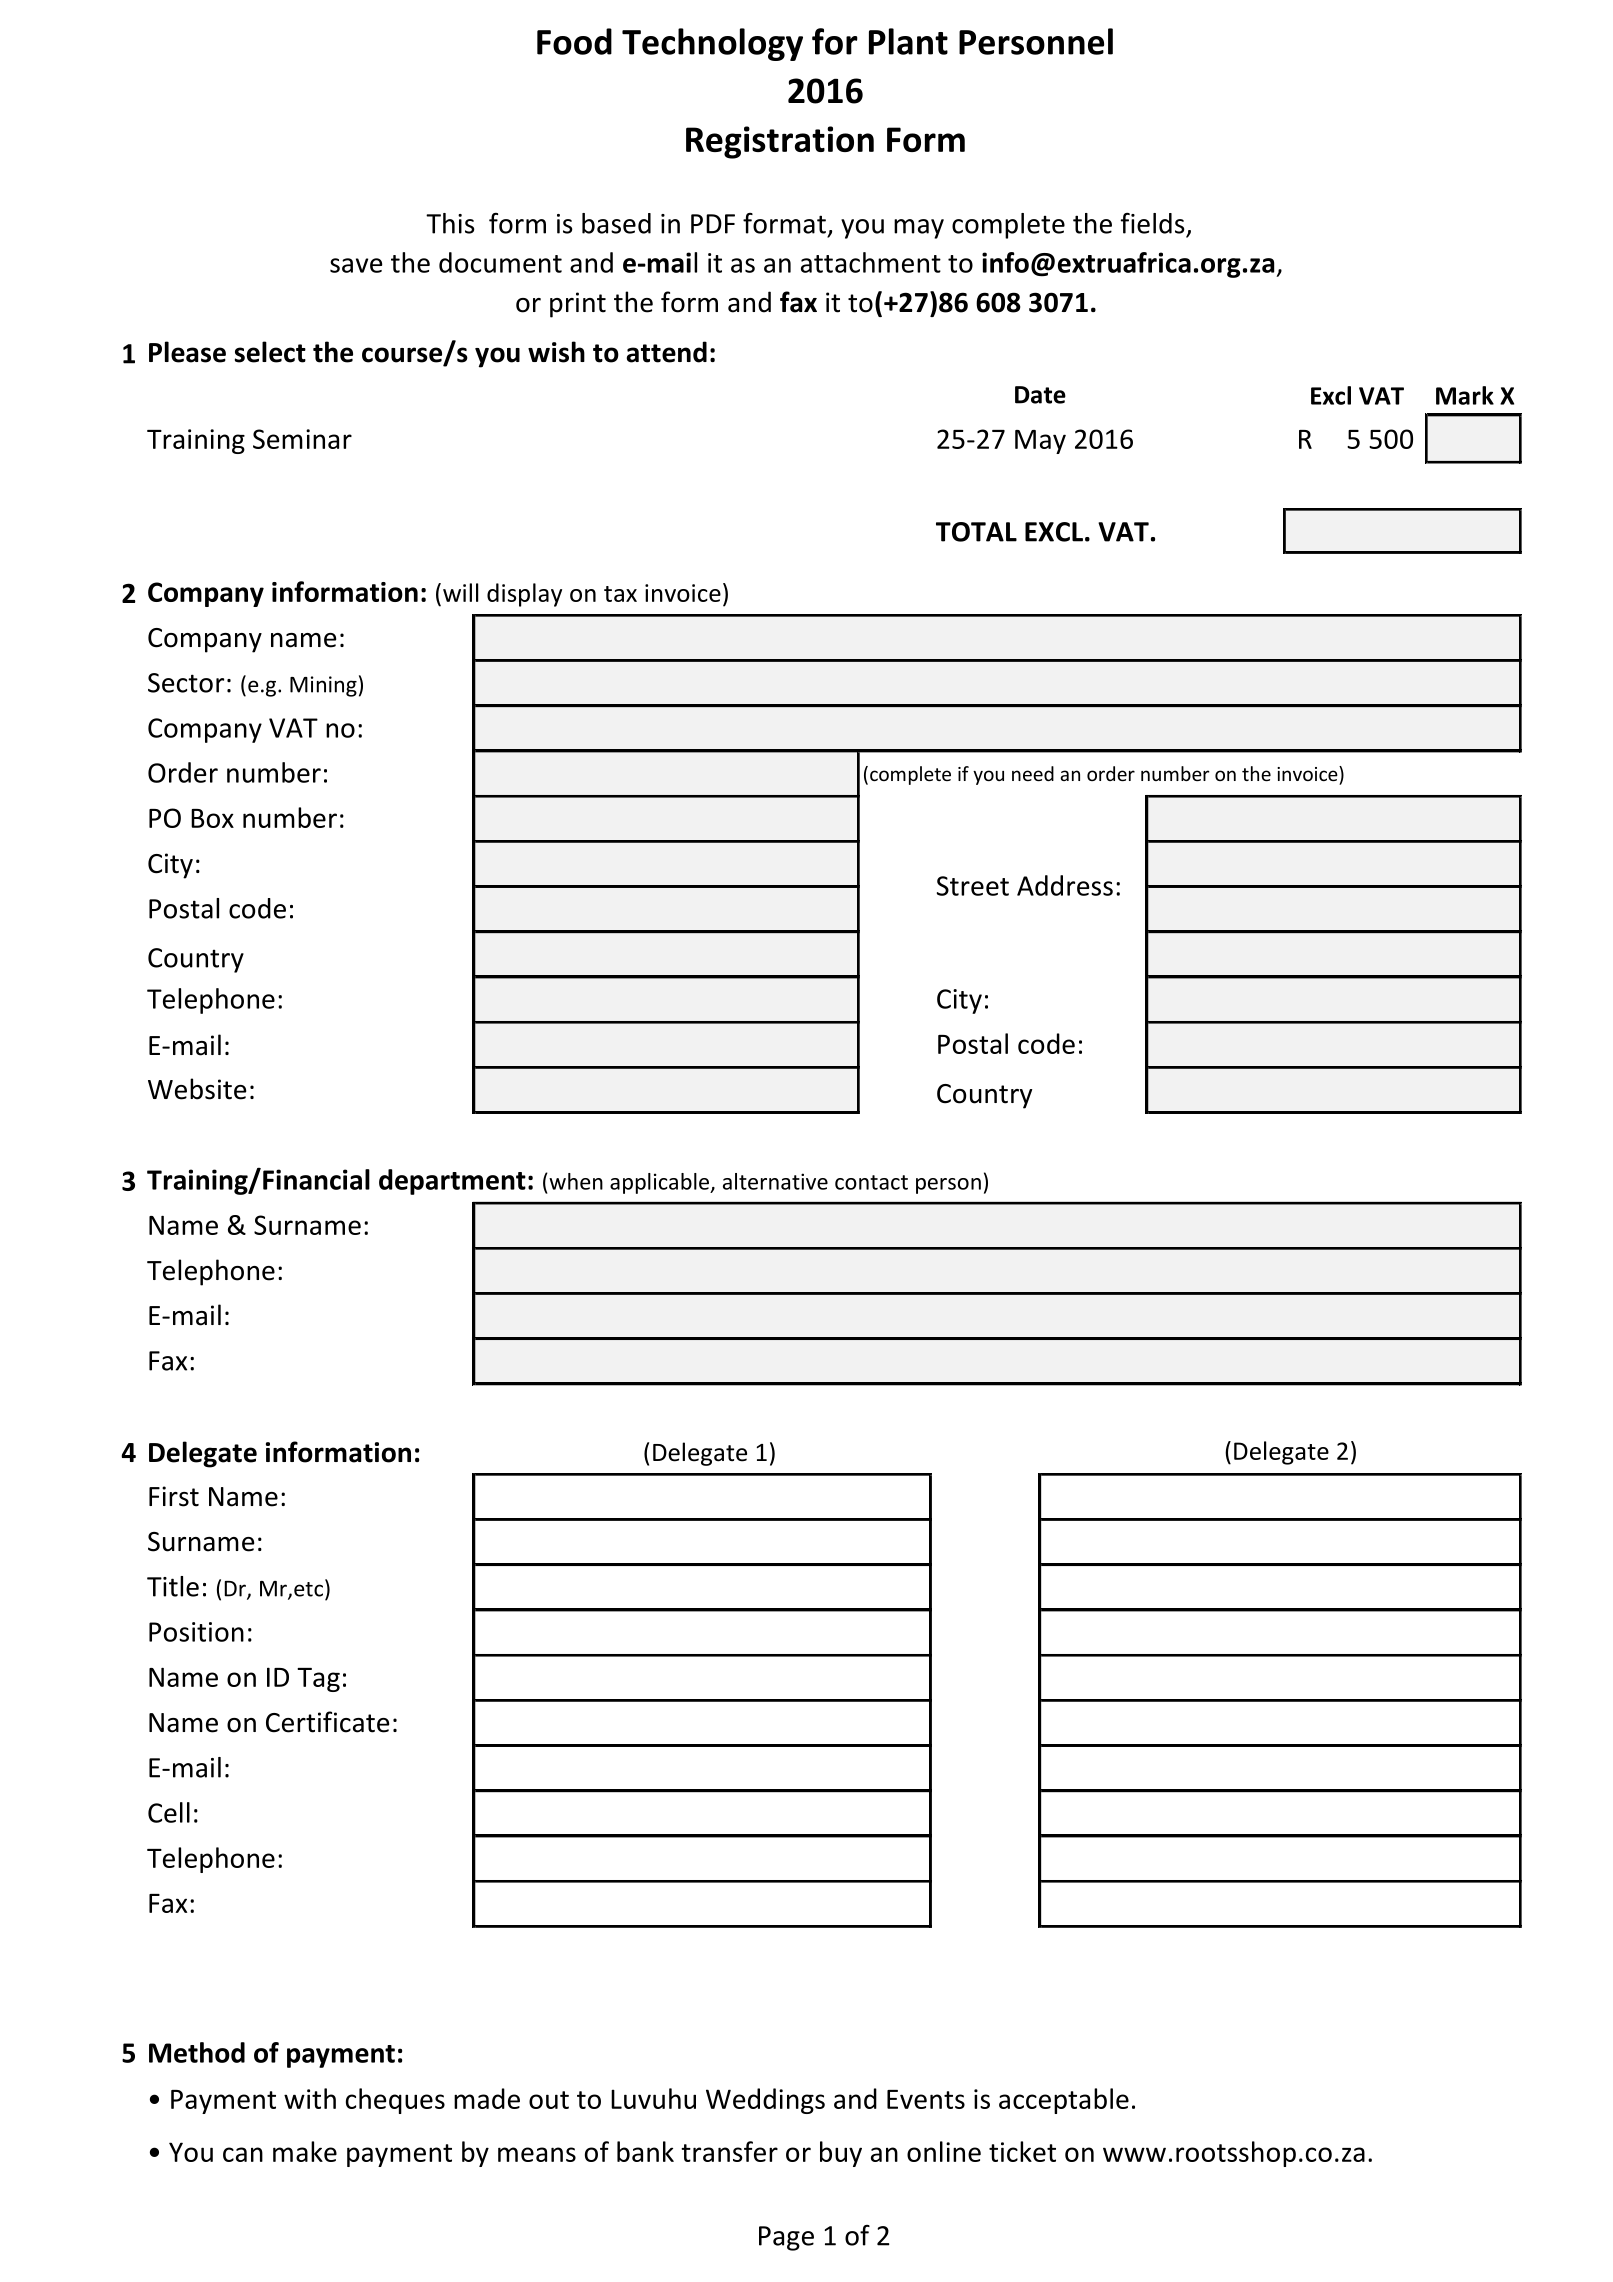 The width and height of the page is (1613, 2282). Describe the element at coordinates (323, 686) in the page. I see `Mining` at that location.
